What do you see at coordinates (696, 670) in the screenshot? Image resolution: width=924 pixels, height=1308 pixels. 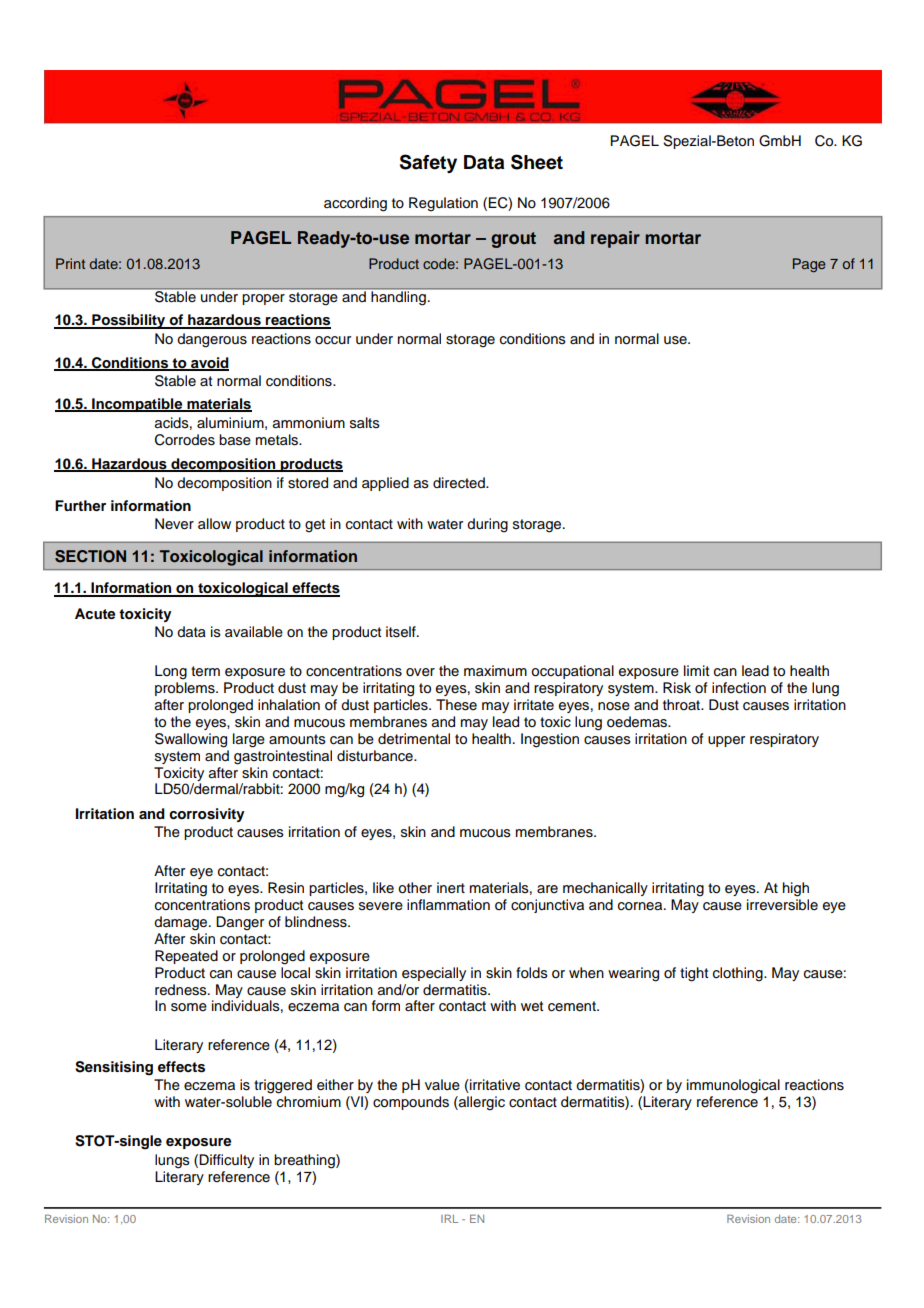 I see `limit` at bounding box center [696, 670].
